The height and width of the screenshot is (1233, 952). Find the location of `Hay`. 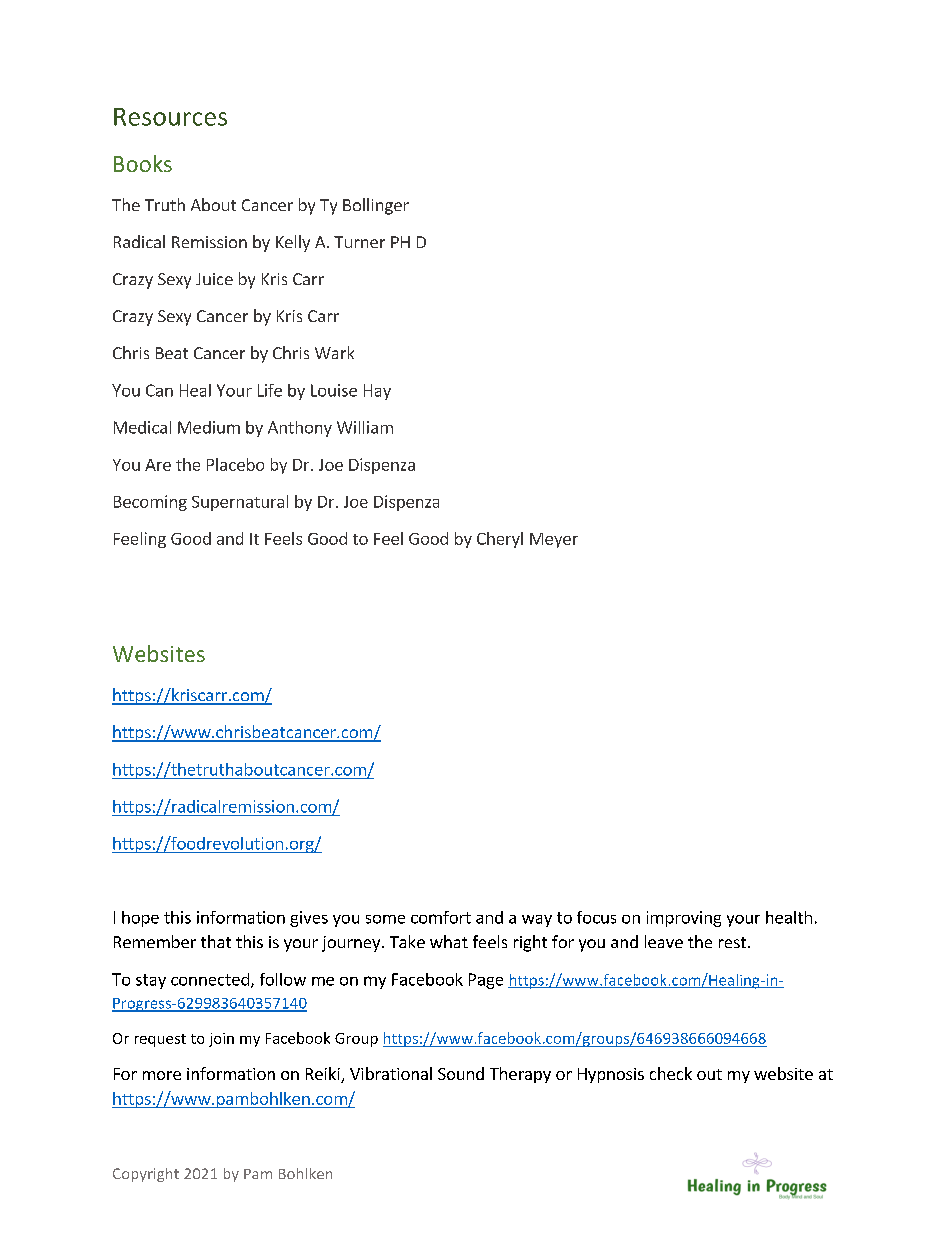

Hay is located at coordinates (377, 392).
